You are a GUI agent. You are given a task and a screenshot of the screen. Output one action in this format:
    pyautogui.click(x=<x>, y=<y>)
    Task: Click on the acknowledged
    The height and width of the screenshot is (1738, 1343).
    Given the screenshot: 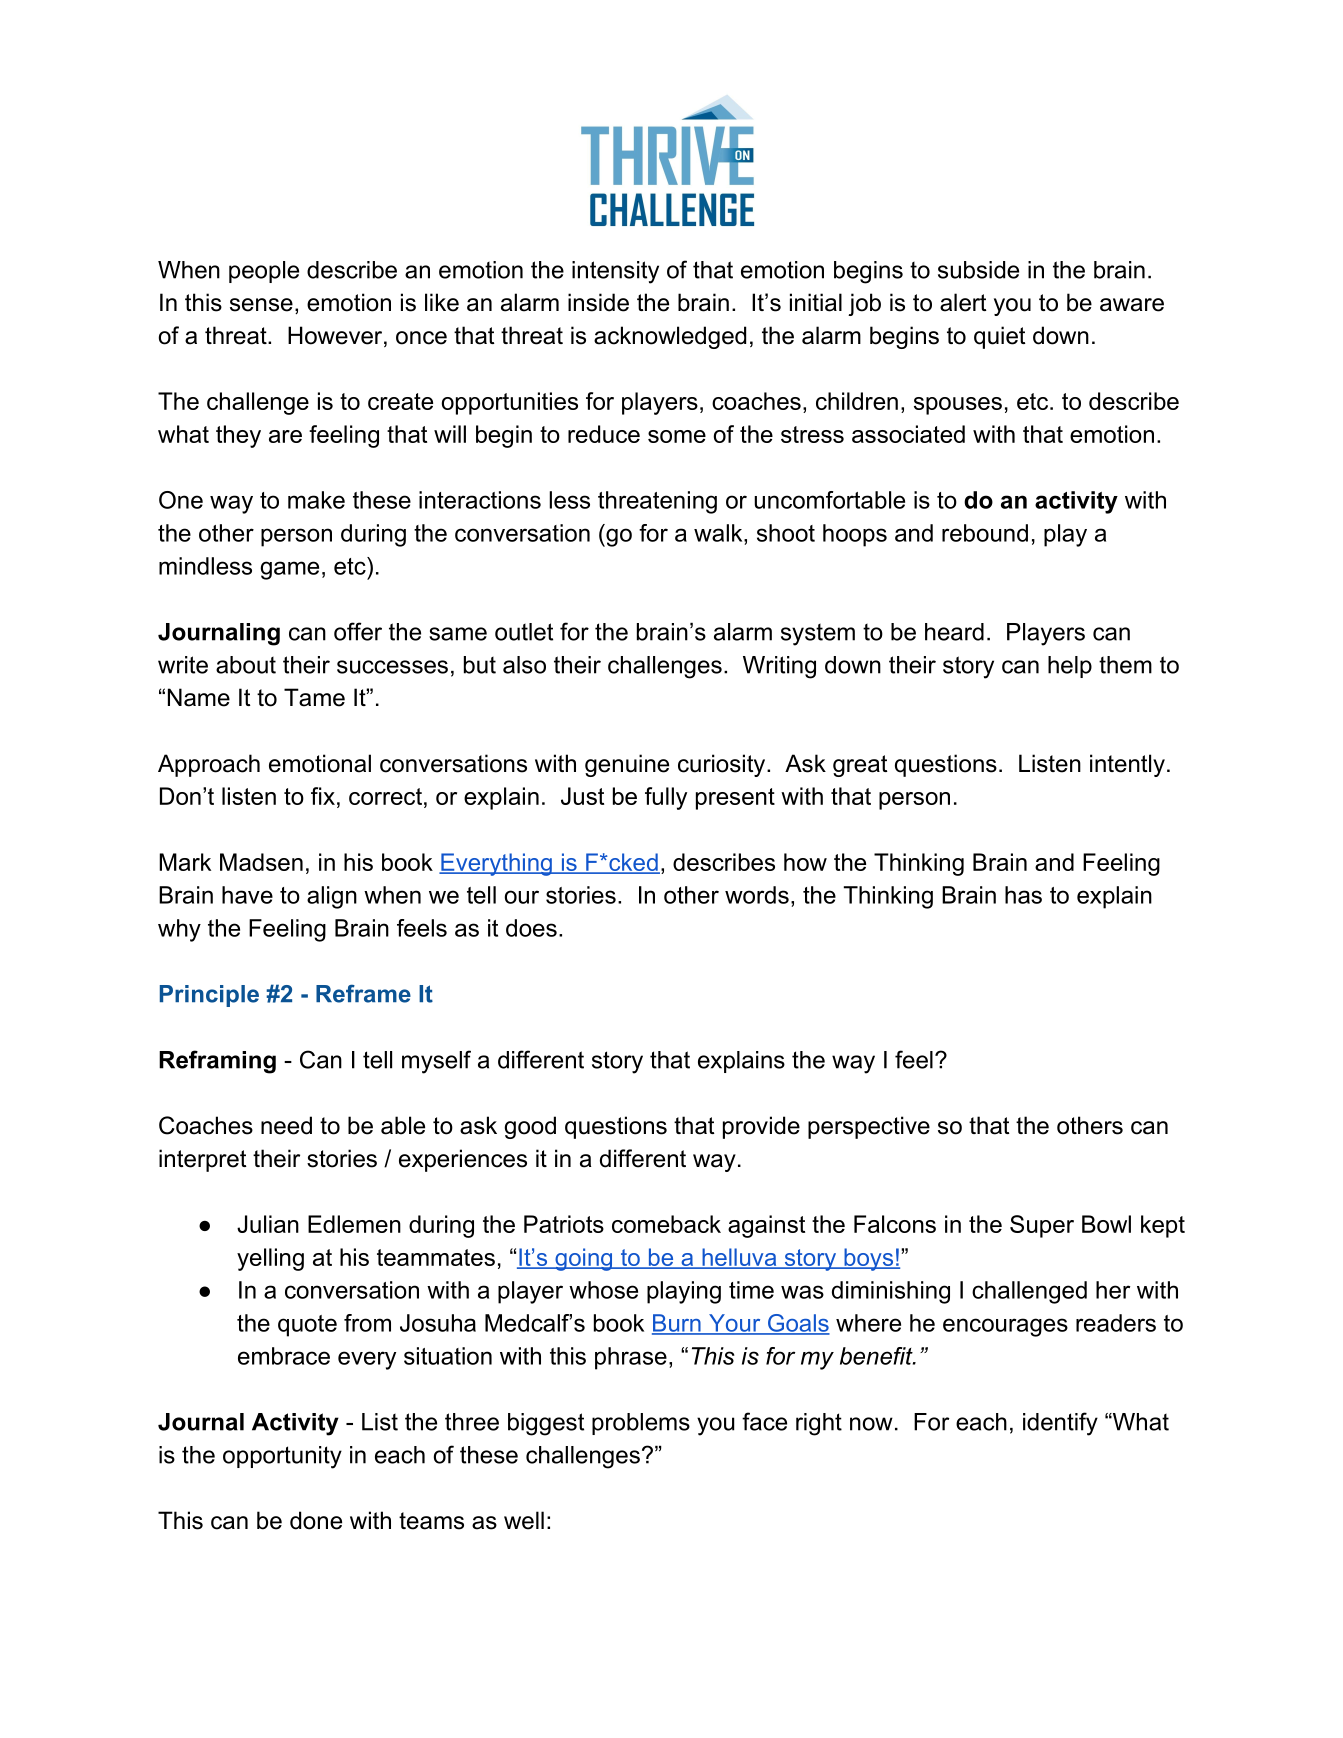 What is the action you would take?
    pyautogui.click(x=670, y=337)
